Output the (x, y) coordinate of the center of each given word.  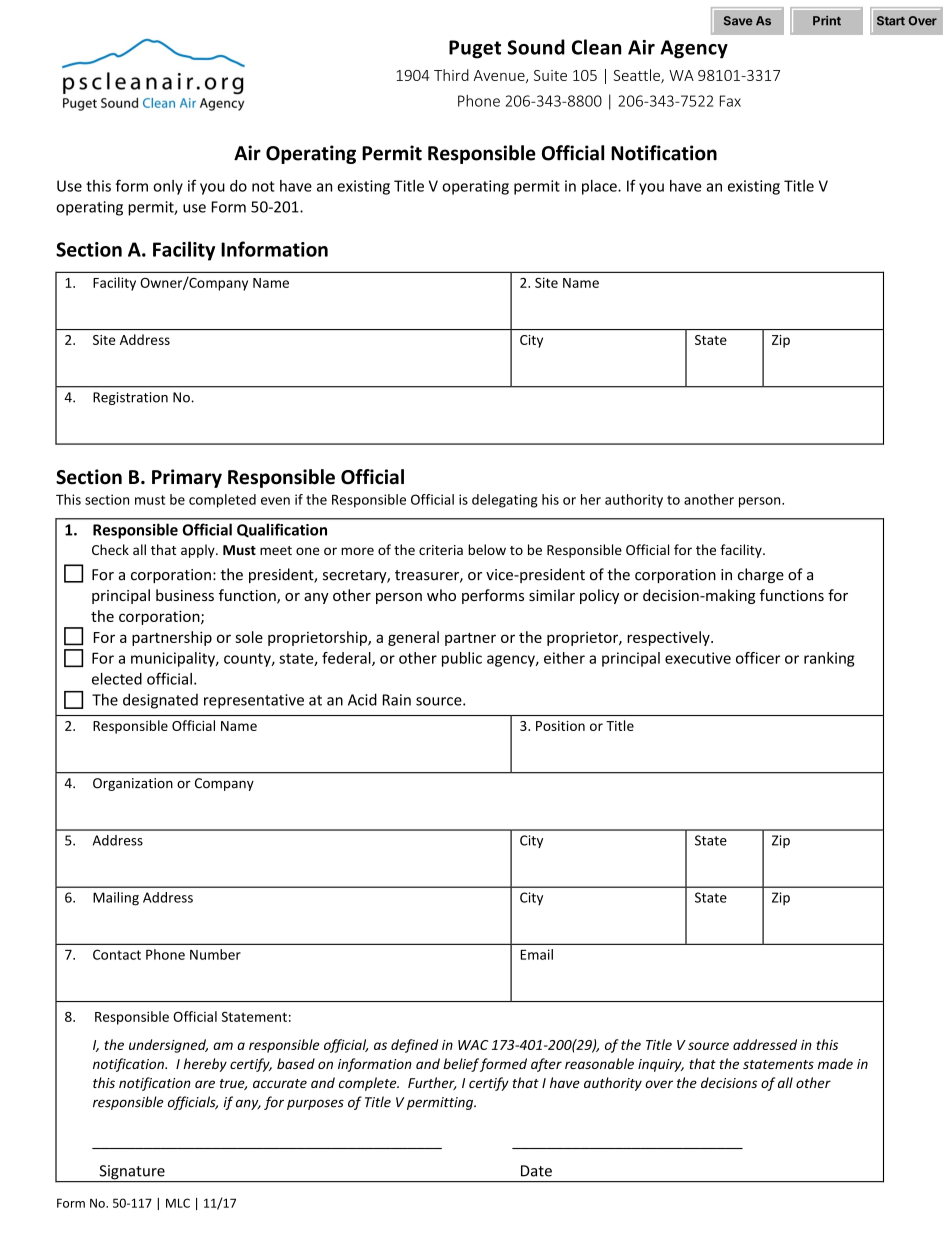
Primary (187, 478)
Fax (730, 101)
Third (451, 75)
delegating (505, 501)
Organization (133, 784)
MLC (178, 1203)
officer (758, 658)
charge (761, 575)
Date (536, 1171)
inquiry (661, 1065)
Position (560, 726)
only (168, 187)
